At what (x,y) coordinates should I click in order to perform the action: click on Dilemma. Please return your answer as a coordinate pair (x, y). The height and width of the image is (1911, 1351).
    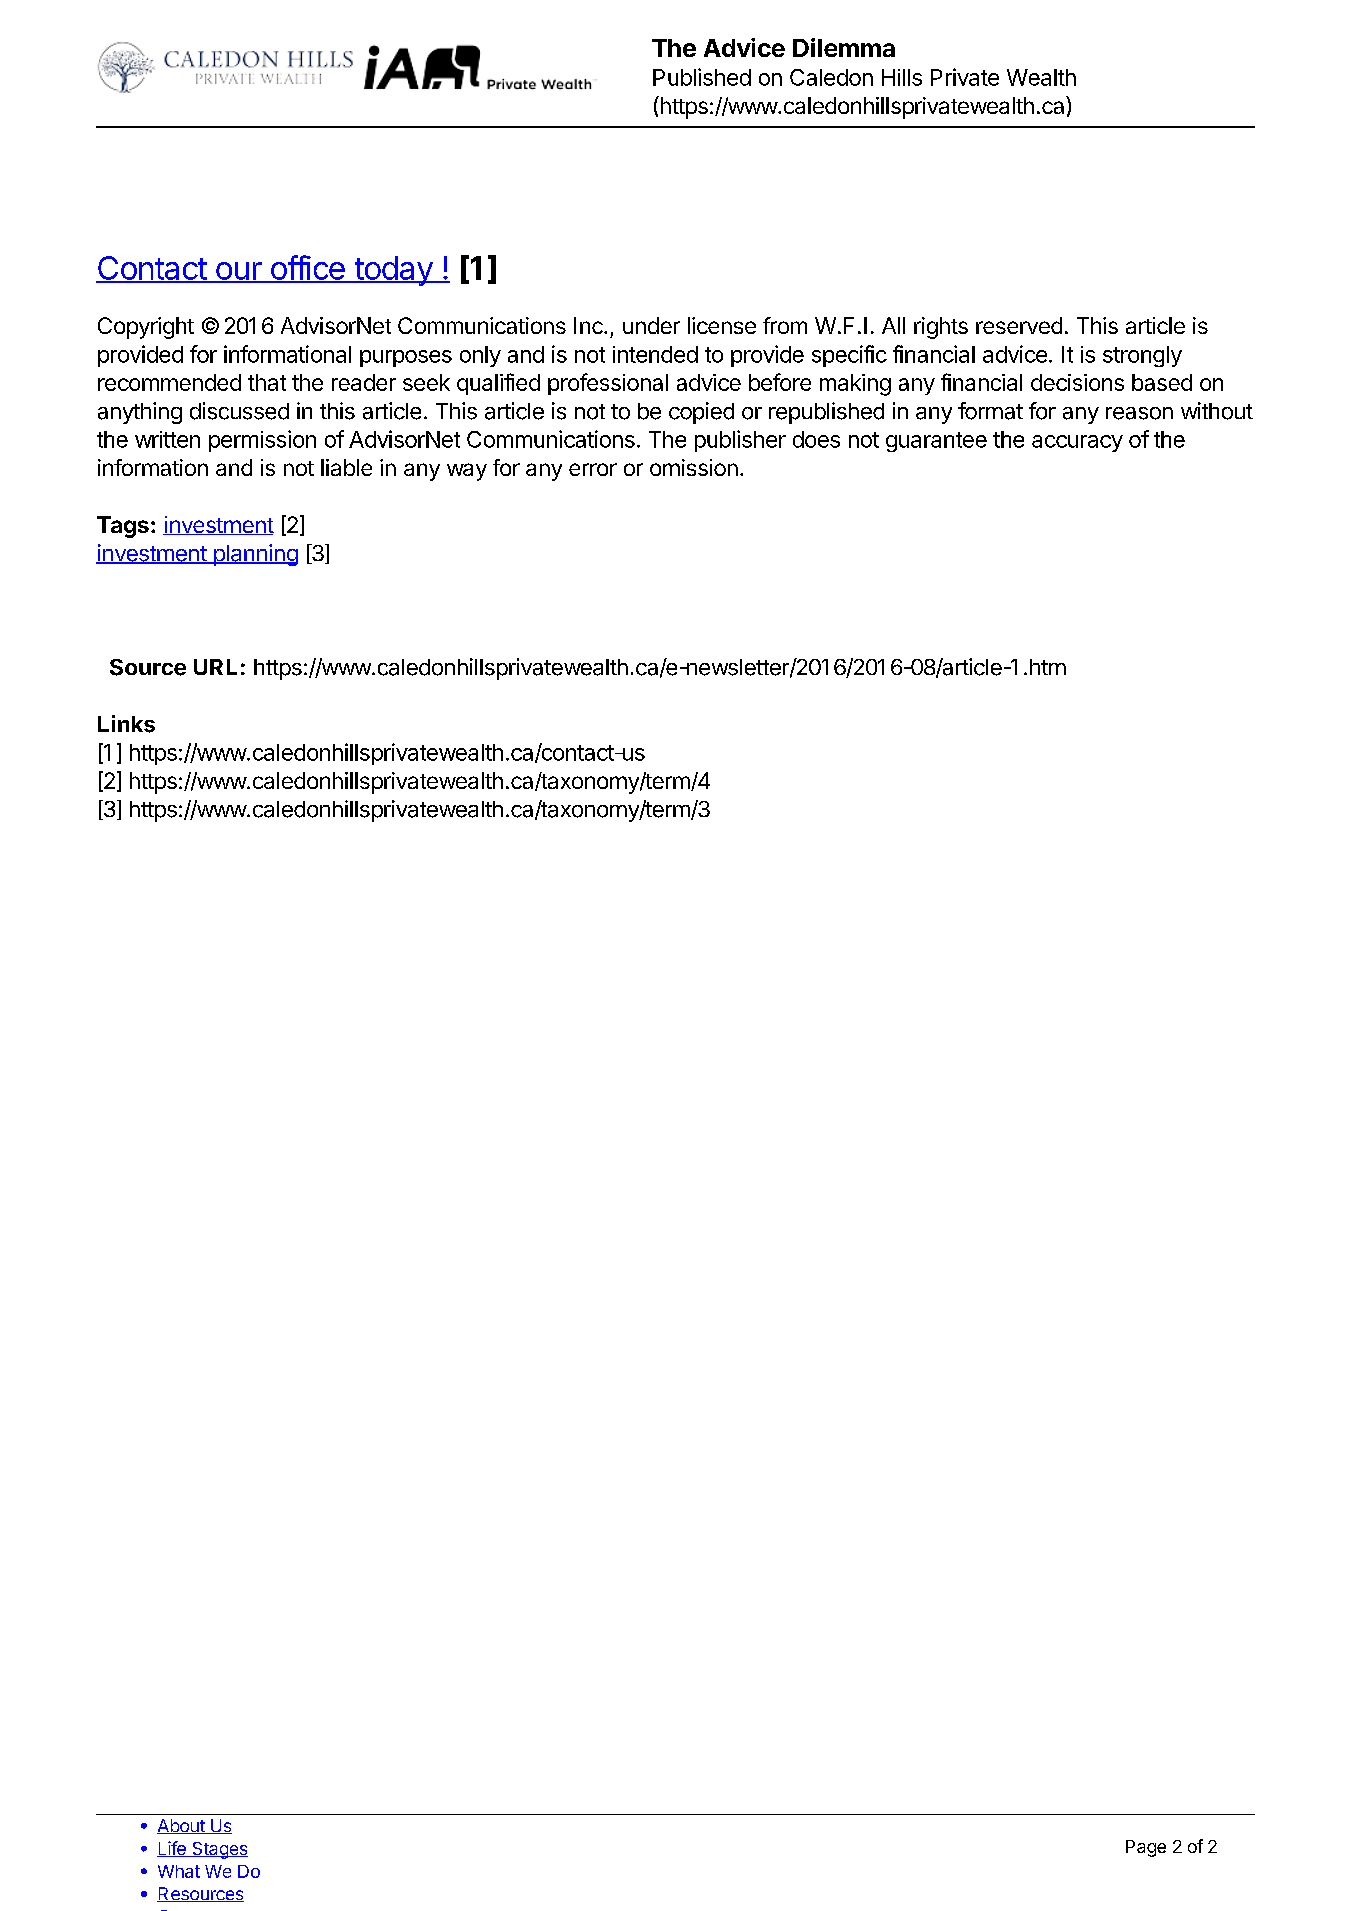
    Looking at the image, I should click on (844, 47).
